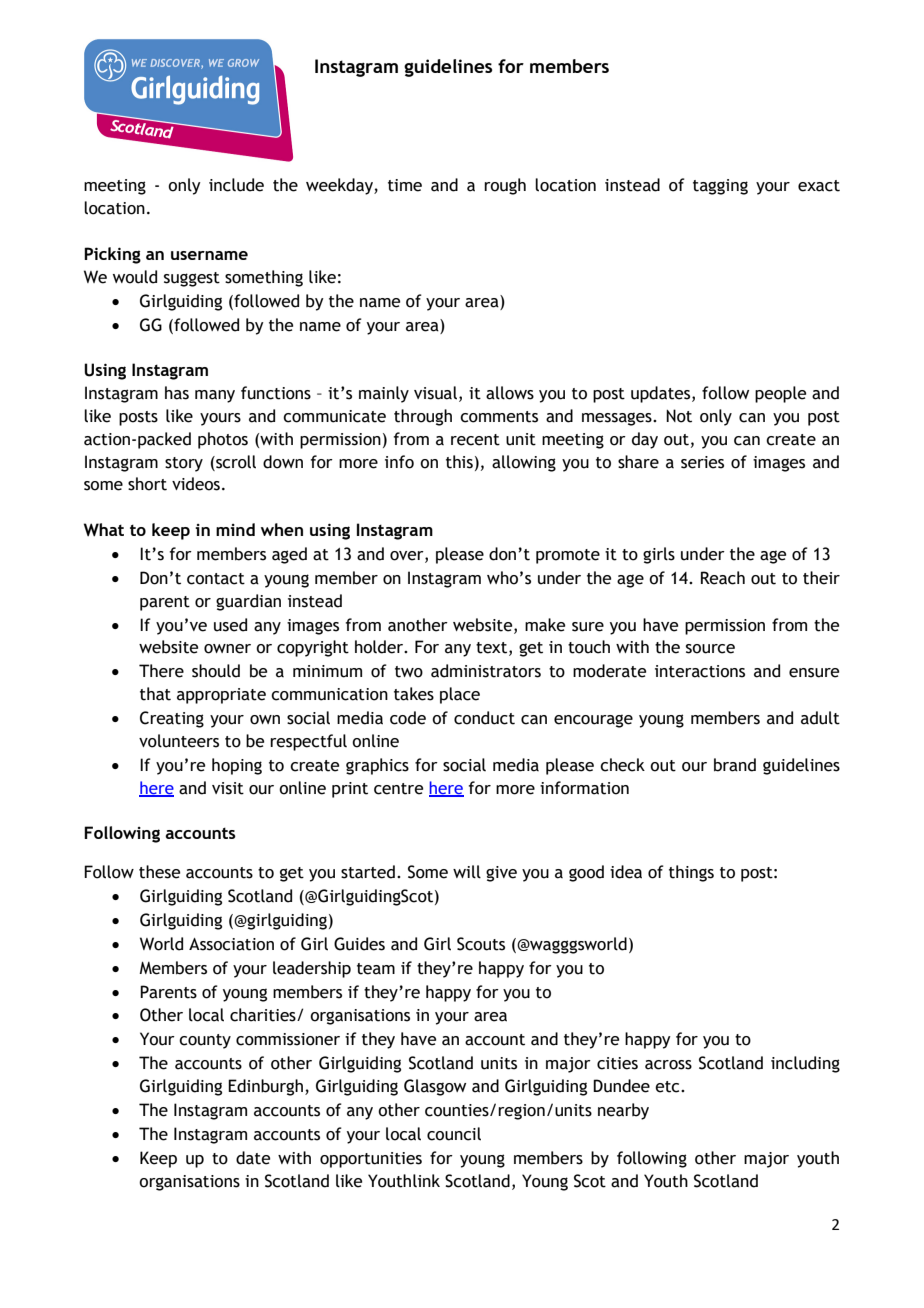 This document has width=924, height=1308. I want to click on include, so click(236, 185).
